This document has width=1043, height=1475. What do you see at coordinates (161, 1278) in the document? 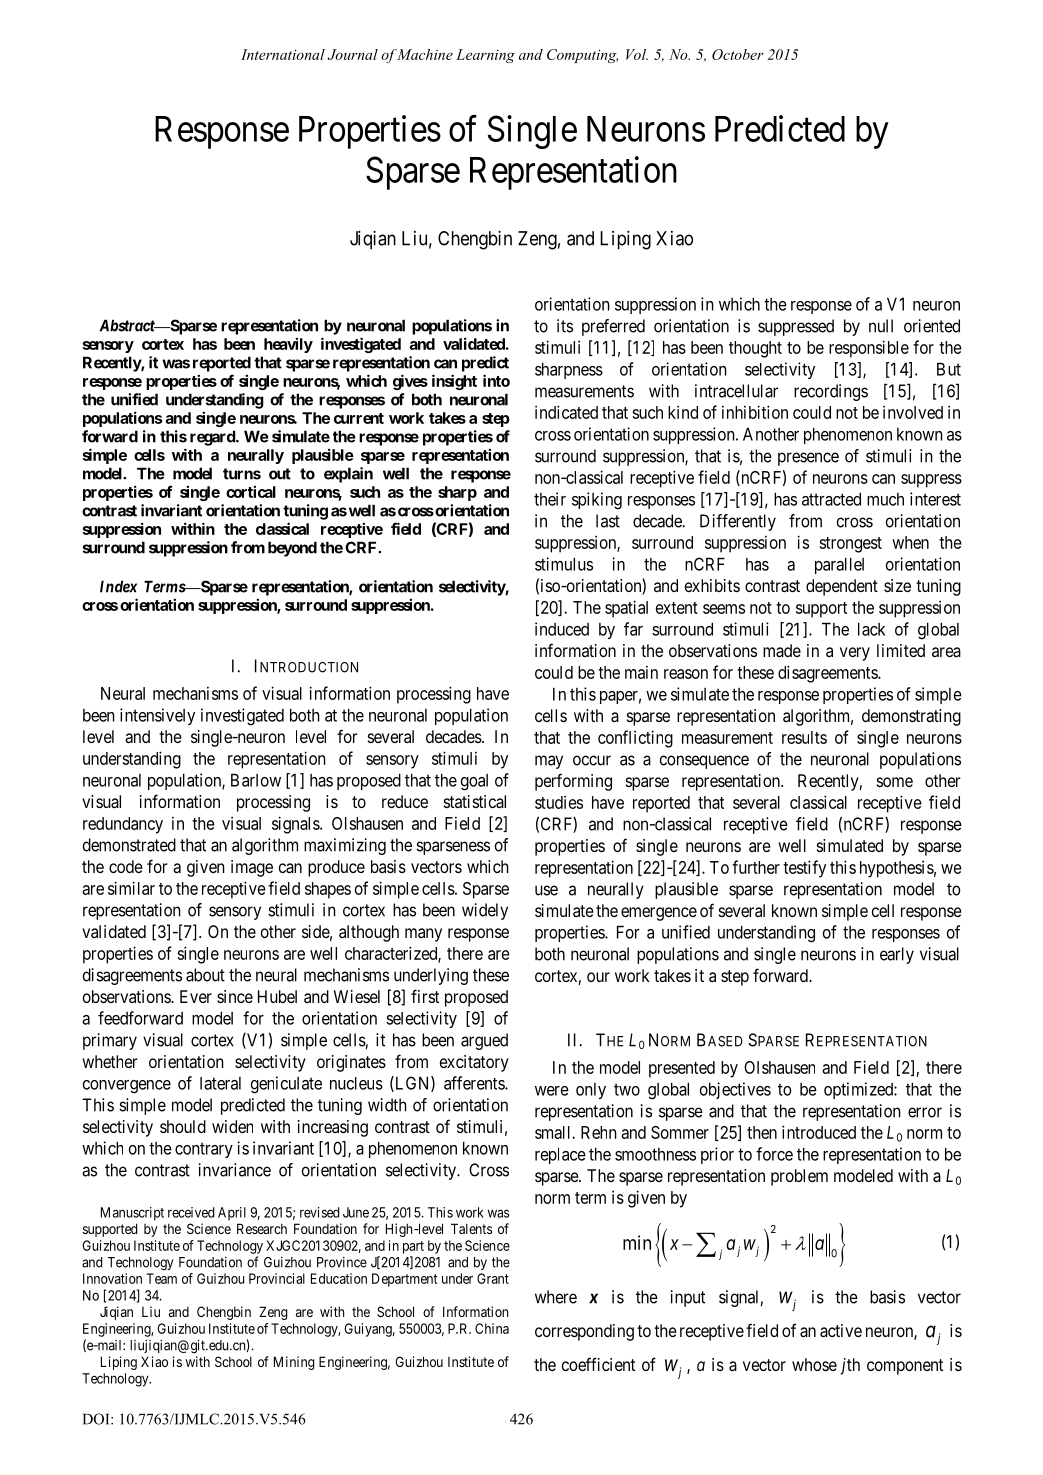
I see `Team` at bounding box center [161, 1278].
